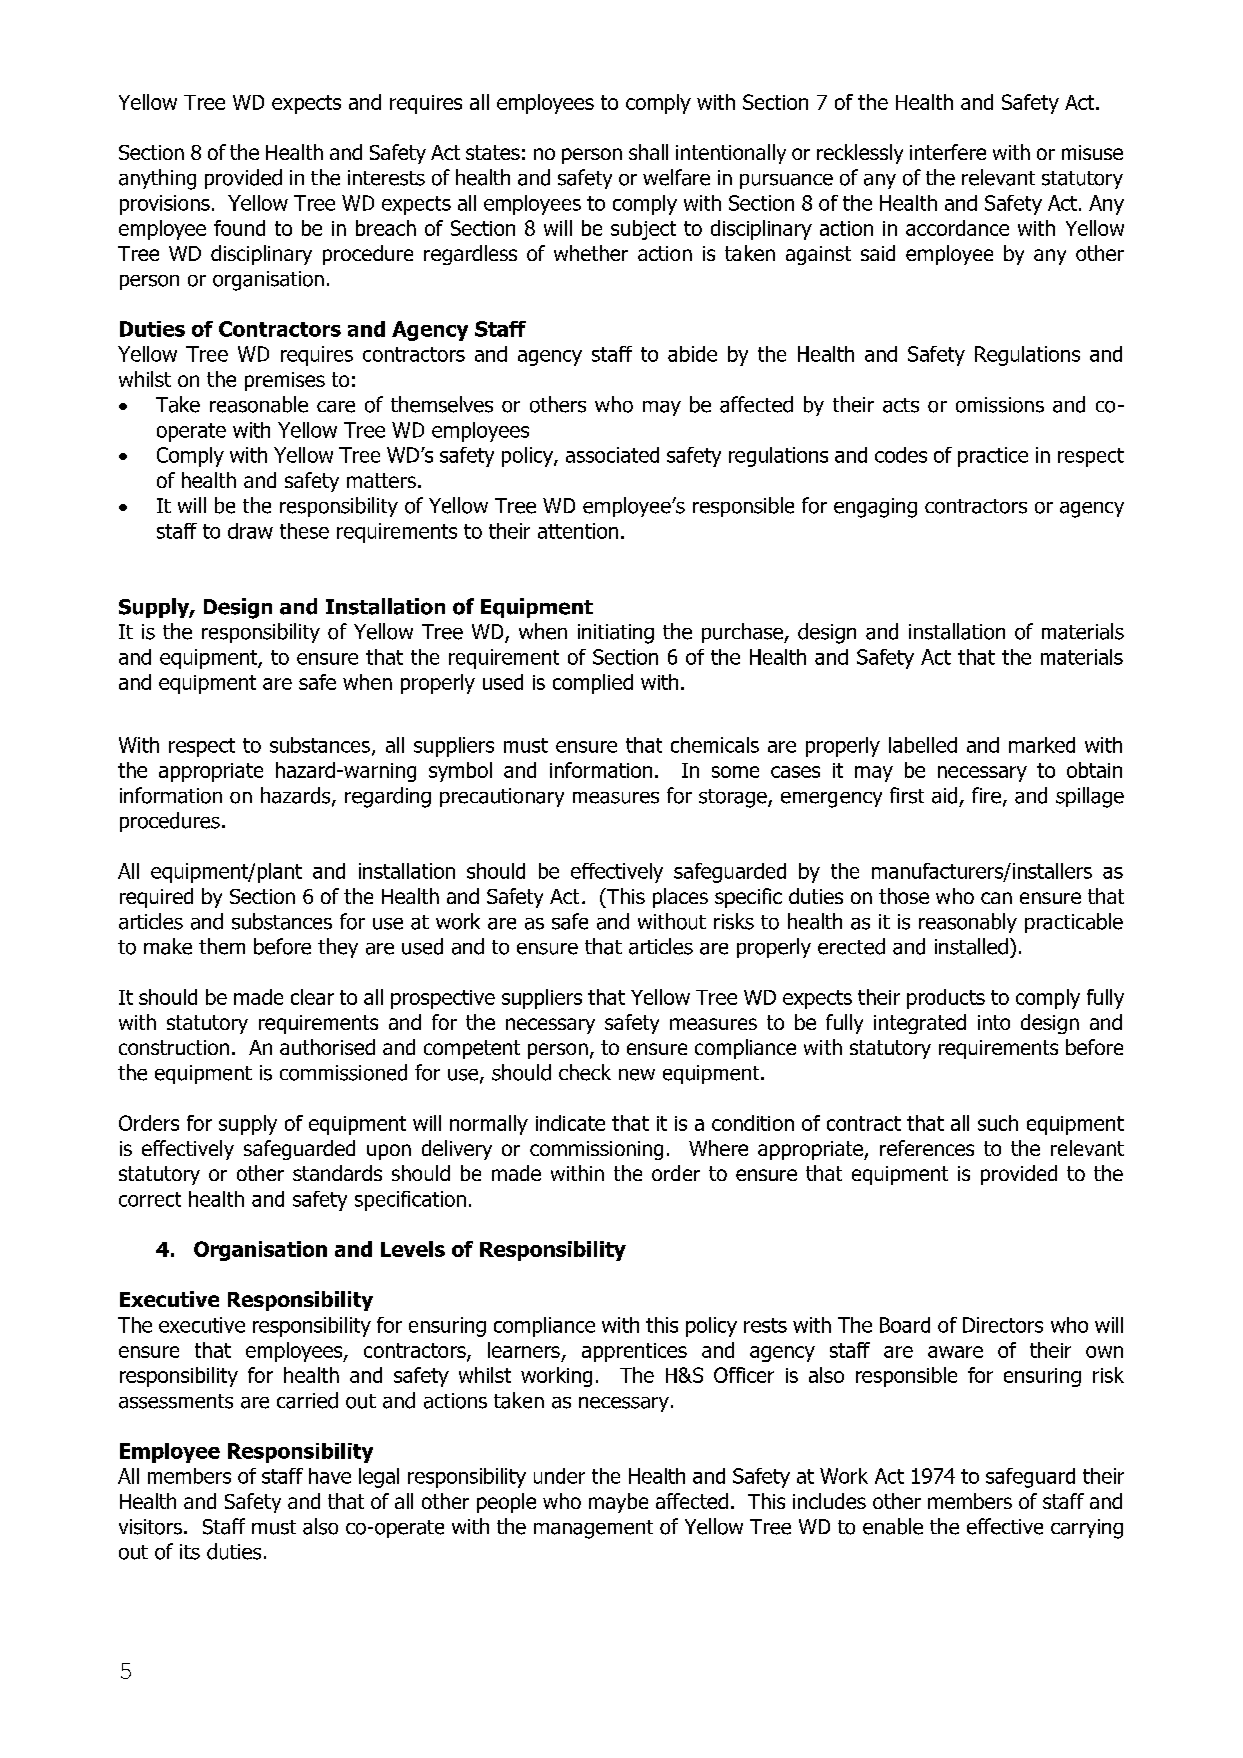 This image has width=1243, height=1758. Describe the element at coordinates (994, 1022) in the image. I see `into` at that location.
